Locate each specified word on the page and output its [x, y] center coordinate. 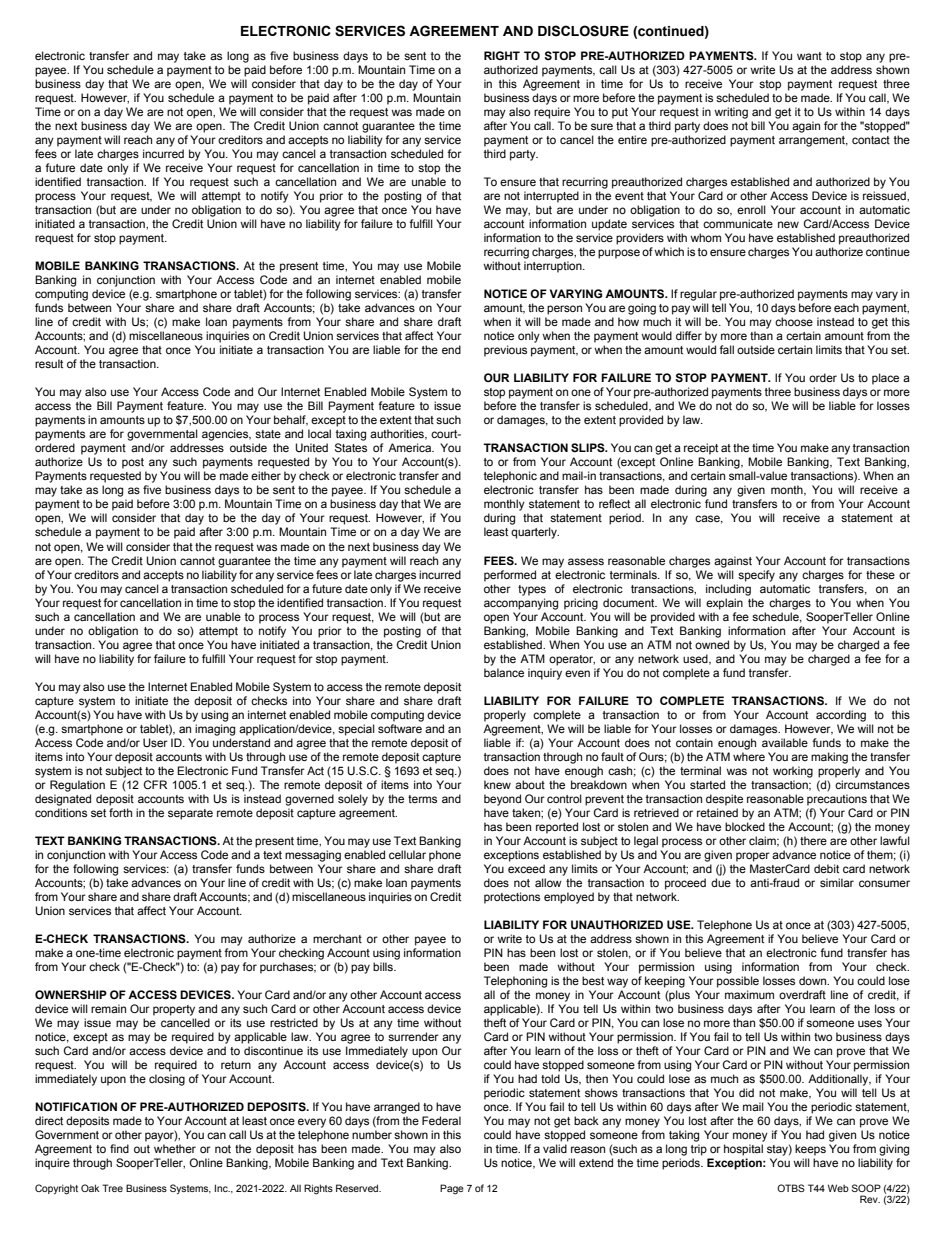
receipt [701, 449]
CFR [155, 784]
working [793, 772]
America [411, 447]
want [809, 56]
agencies [226, 435]
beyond [502, 800]
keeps [810, 1150]
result [49, 363]
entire [632, 139]
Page [452, 1189]
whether [175, 1148]
